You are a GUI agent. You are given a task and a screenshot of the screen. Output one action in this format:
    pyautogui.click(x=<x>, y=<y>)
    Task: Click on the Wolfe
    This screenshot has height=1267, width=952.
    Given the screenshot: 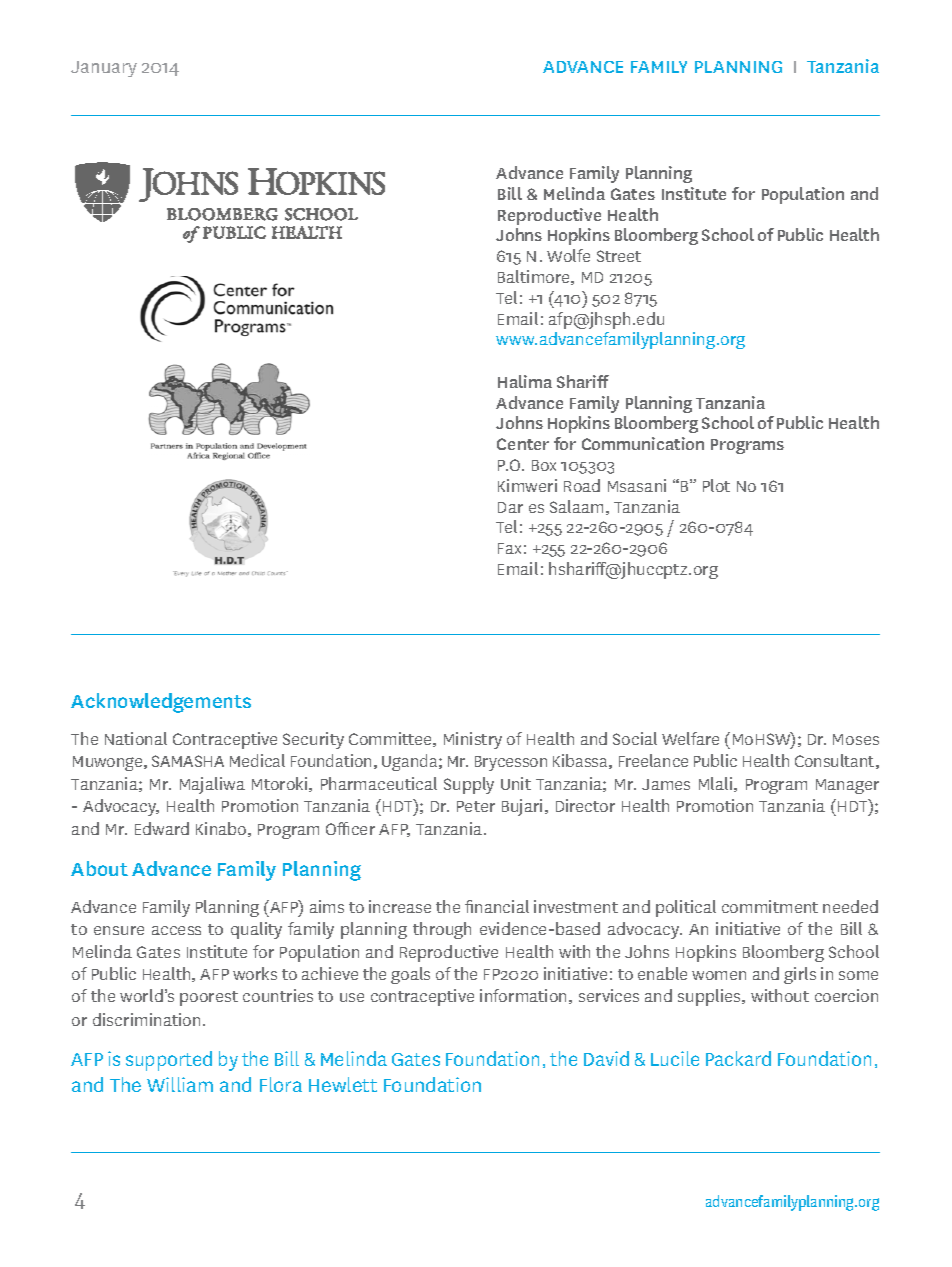 What is the action you would take?
    pyautogui.click(x=568, y=255)
